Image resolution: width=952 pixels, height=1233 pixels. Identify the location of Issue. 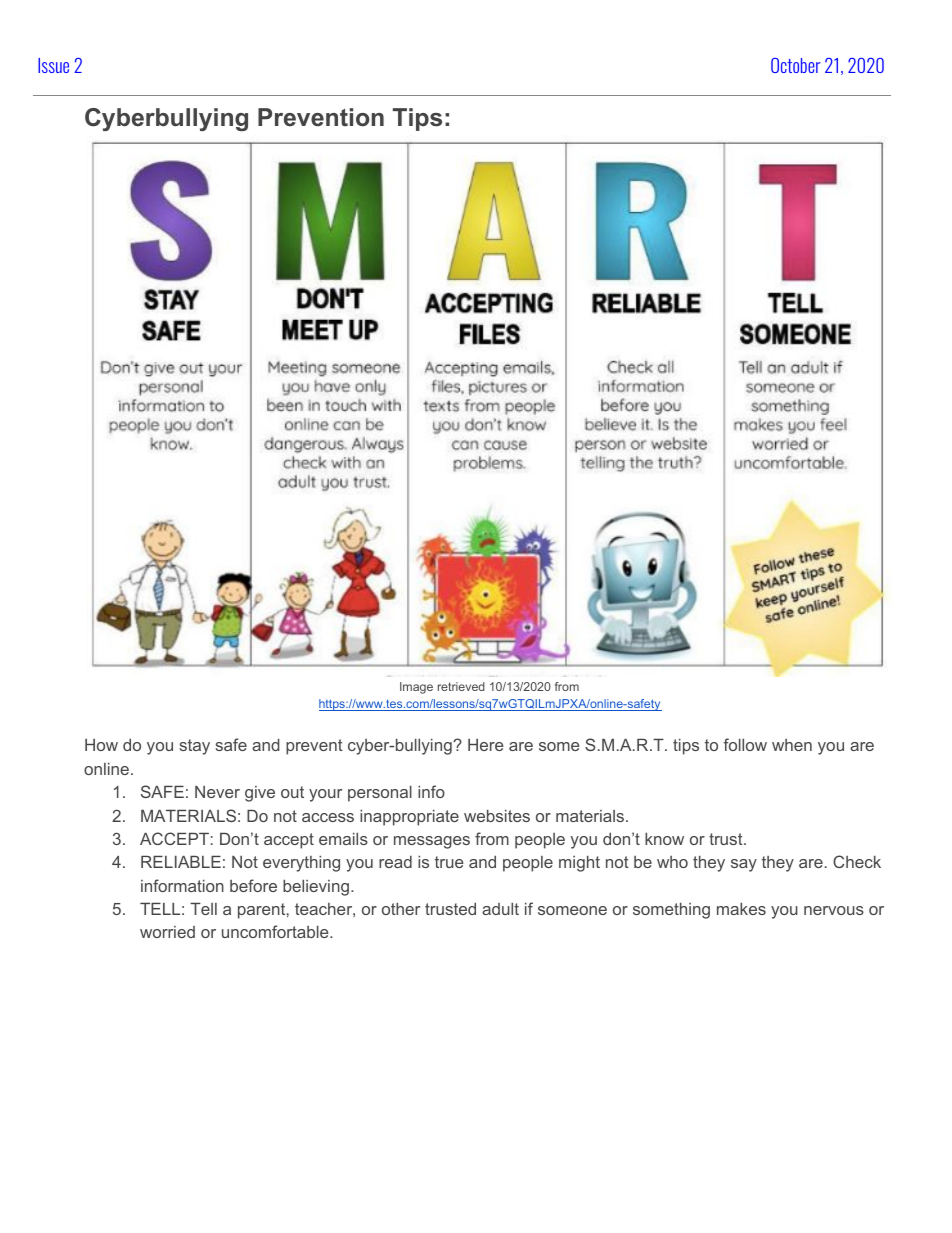
(53, 65).
